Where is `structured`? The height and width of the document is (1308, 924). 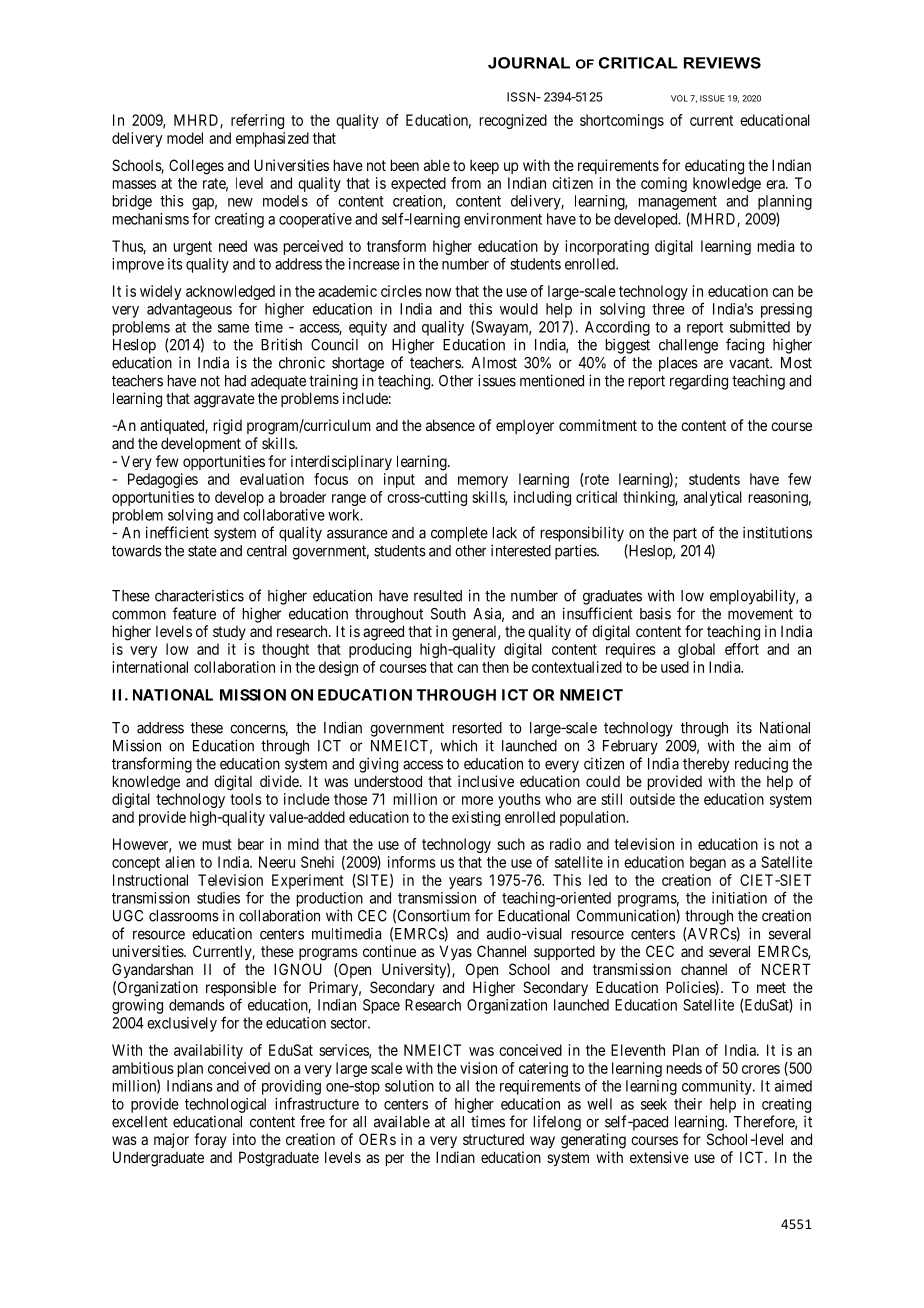
structured is located at coordinates (493, 1139).
